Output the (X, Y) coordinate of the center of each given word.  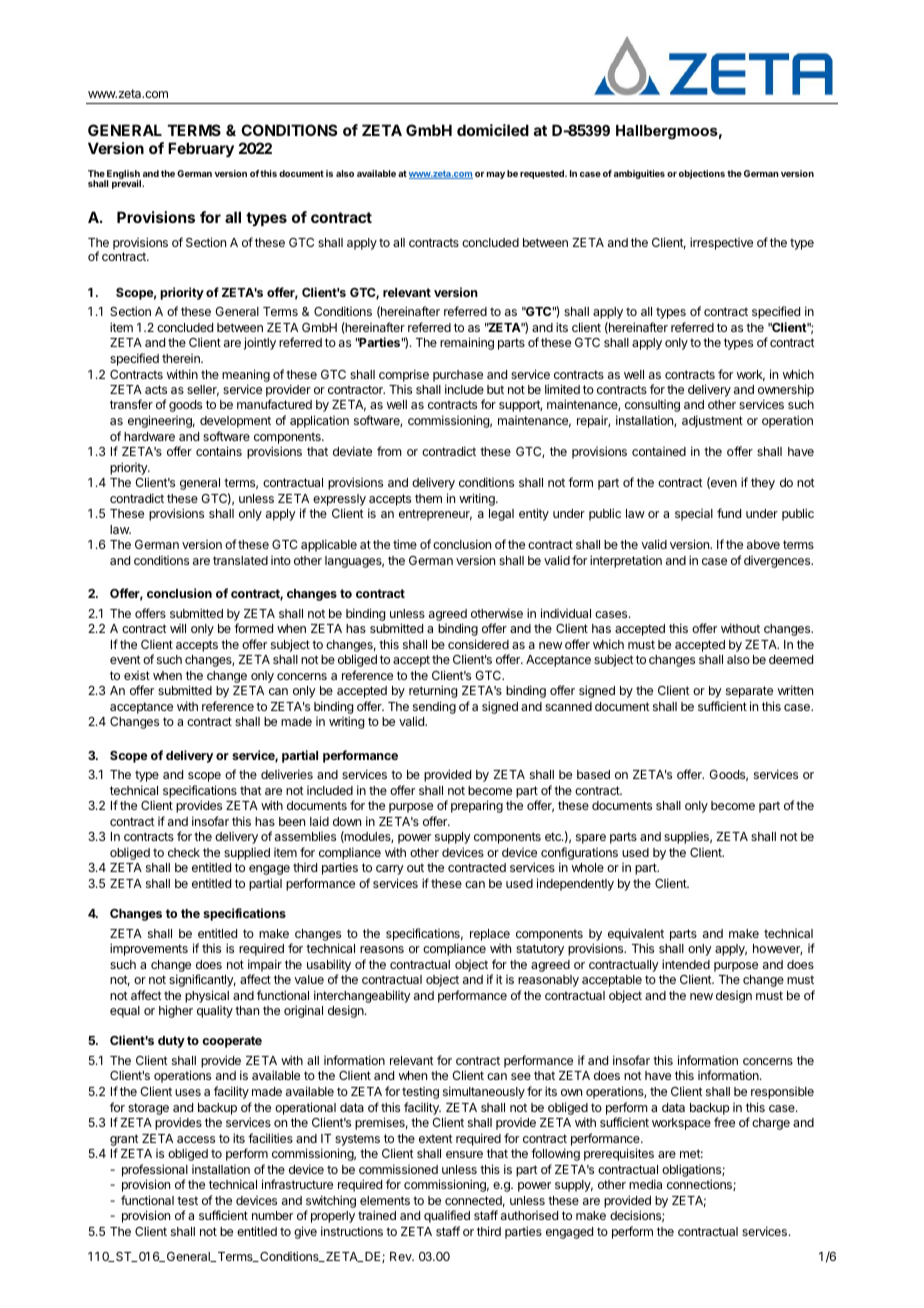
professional (155, 1170)
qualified (447, 1216)
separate (749, 692)
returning (433, 691)
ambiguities (639, 174)
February (201, 150)
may (496, 175)
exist (137, 675)
